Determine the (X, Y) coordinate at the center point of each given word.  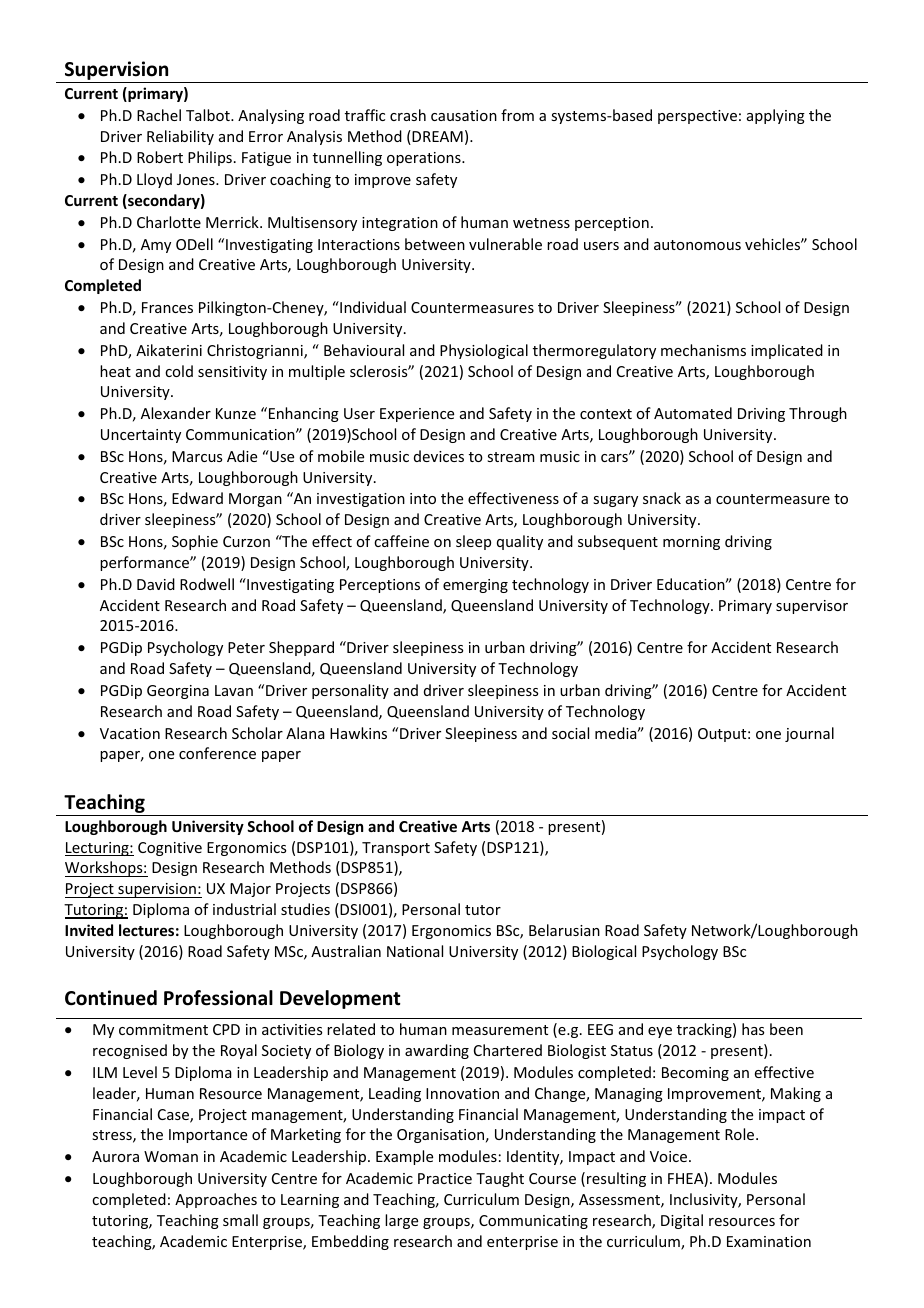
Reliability (180, 137)
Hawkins (358, 733)
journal (809, 734)
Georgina (178, 692)
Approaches (216, 1200)
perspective (697, 117)
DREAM (436, 137)
